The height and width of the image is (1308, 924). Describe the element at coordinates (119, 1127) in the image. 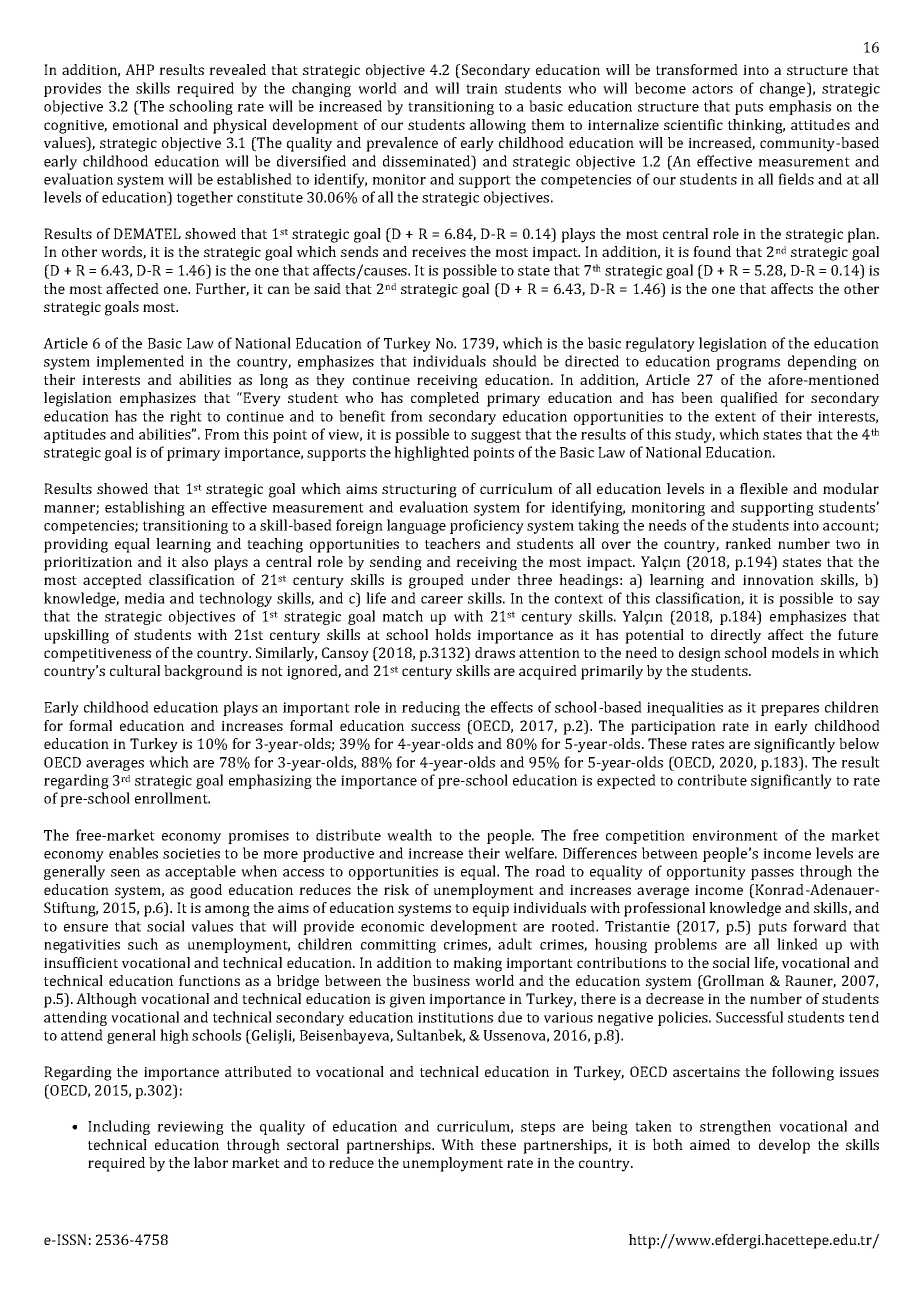

I see `Including` at that location.
